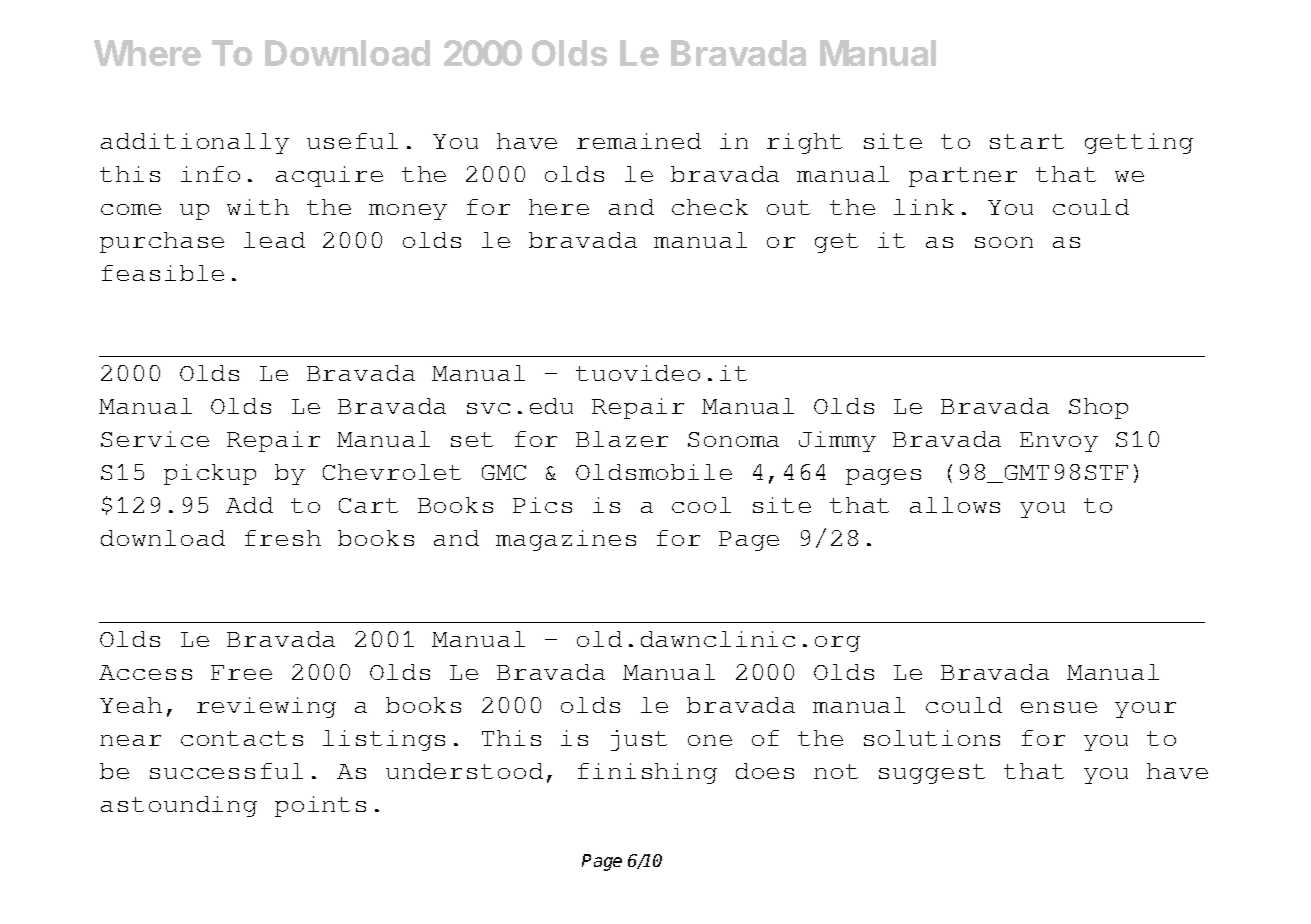 The width and height of the screenshot is (1311, 924). I want to click on pickup, so click(210, 474).
